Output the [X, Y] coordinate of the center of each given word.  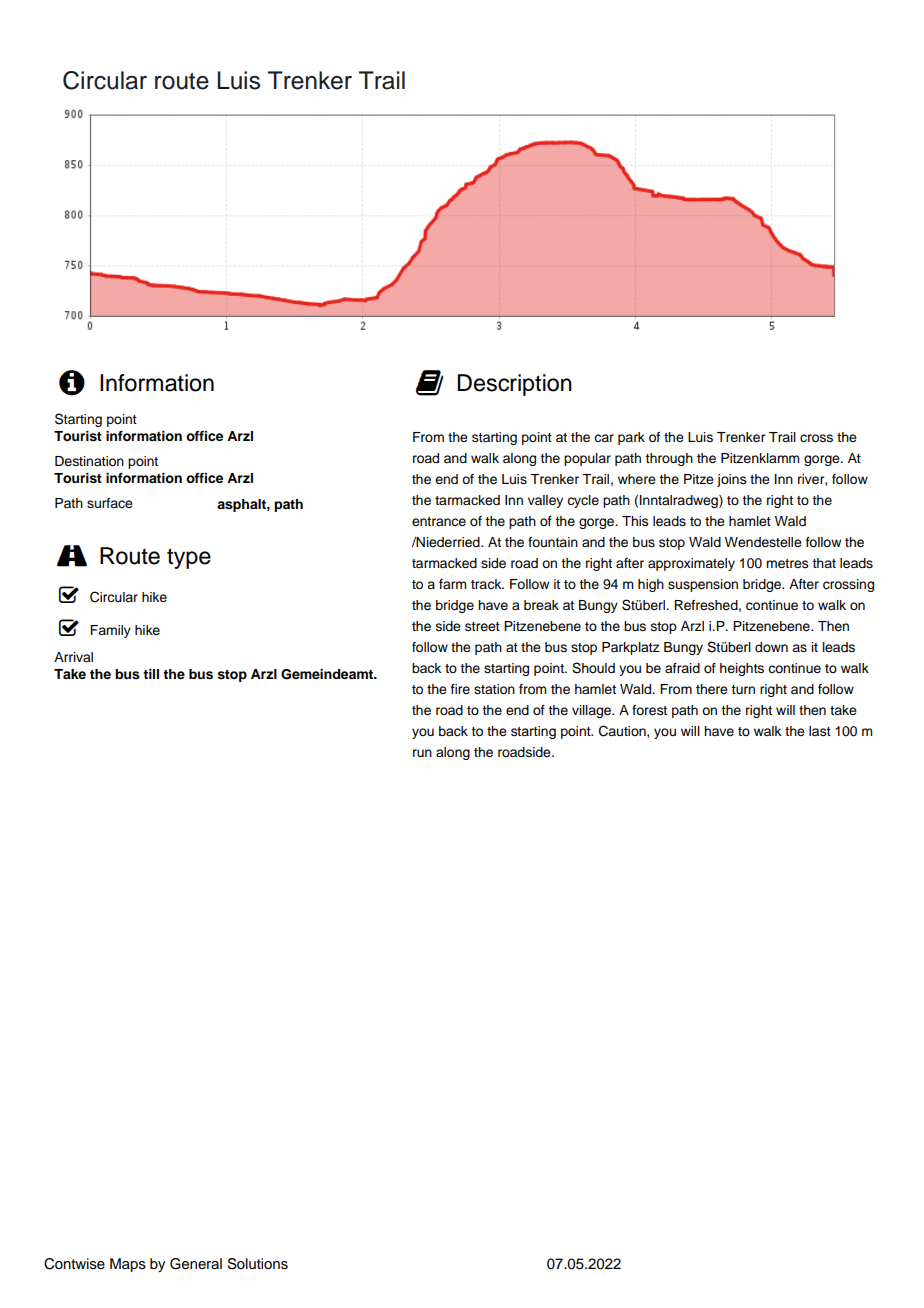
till [151, 674]
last [820, 731]
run [422, 753]
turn [743, 689]
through [669, 459]
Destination [89, 461]
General [196, 1264]
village [593, 711]
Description [514, 385]
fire [460, 689]
